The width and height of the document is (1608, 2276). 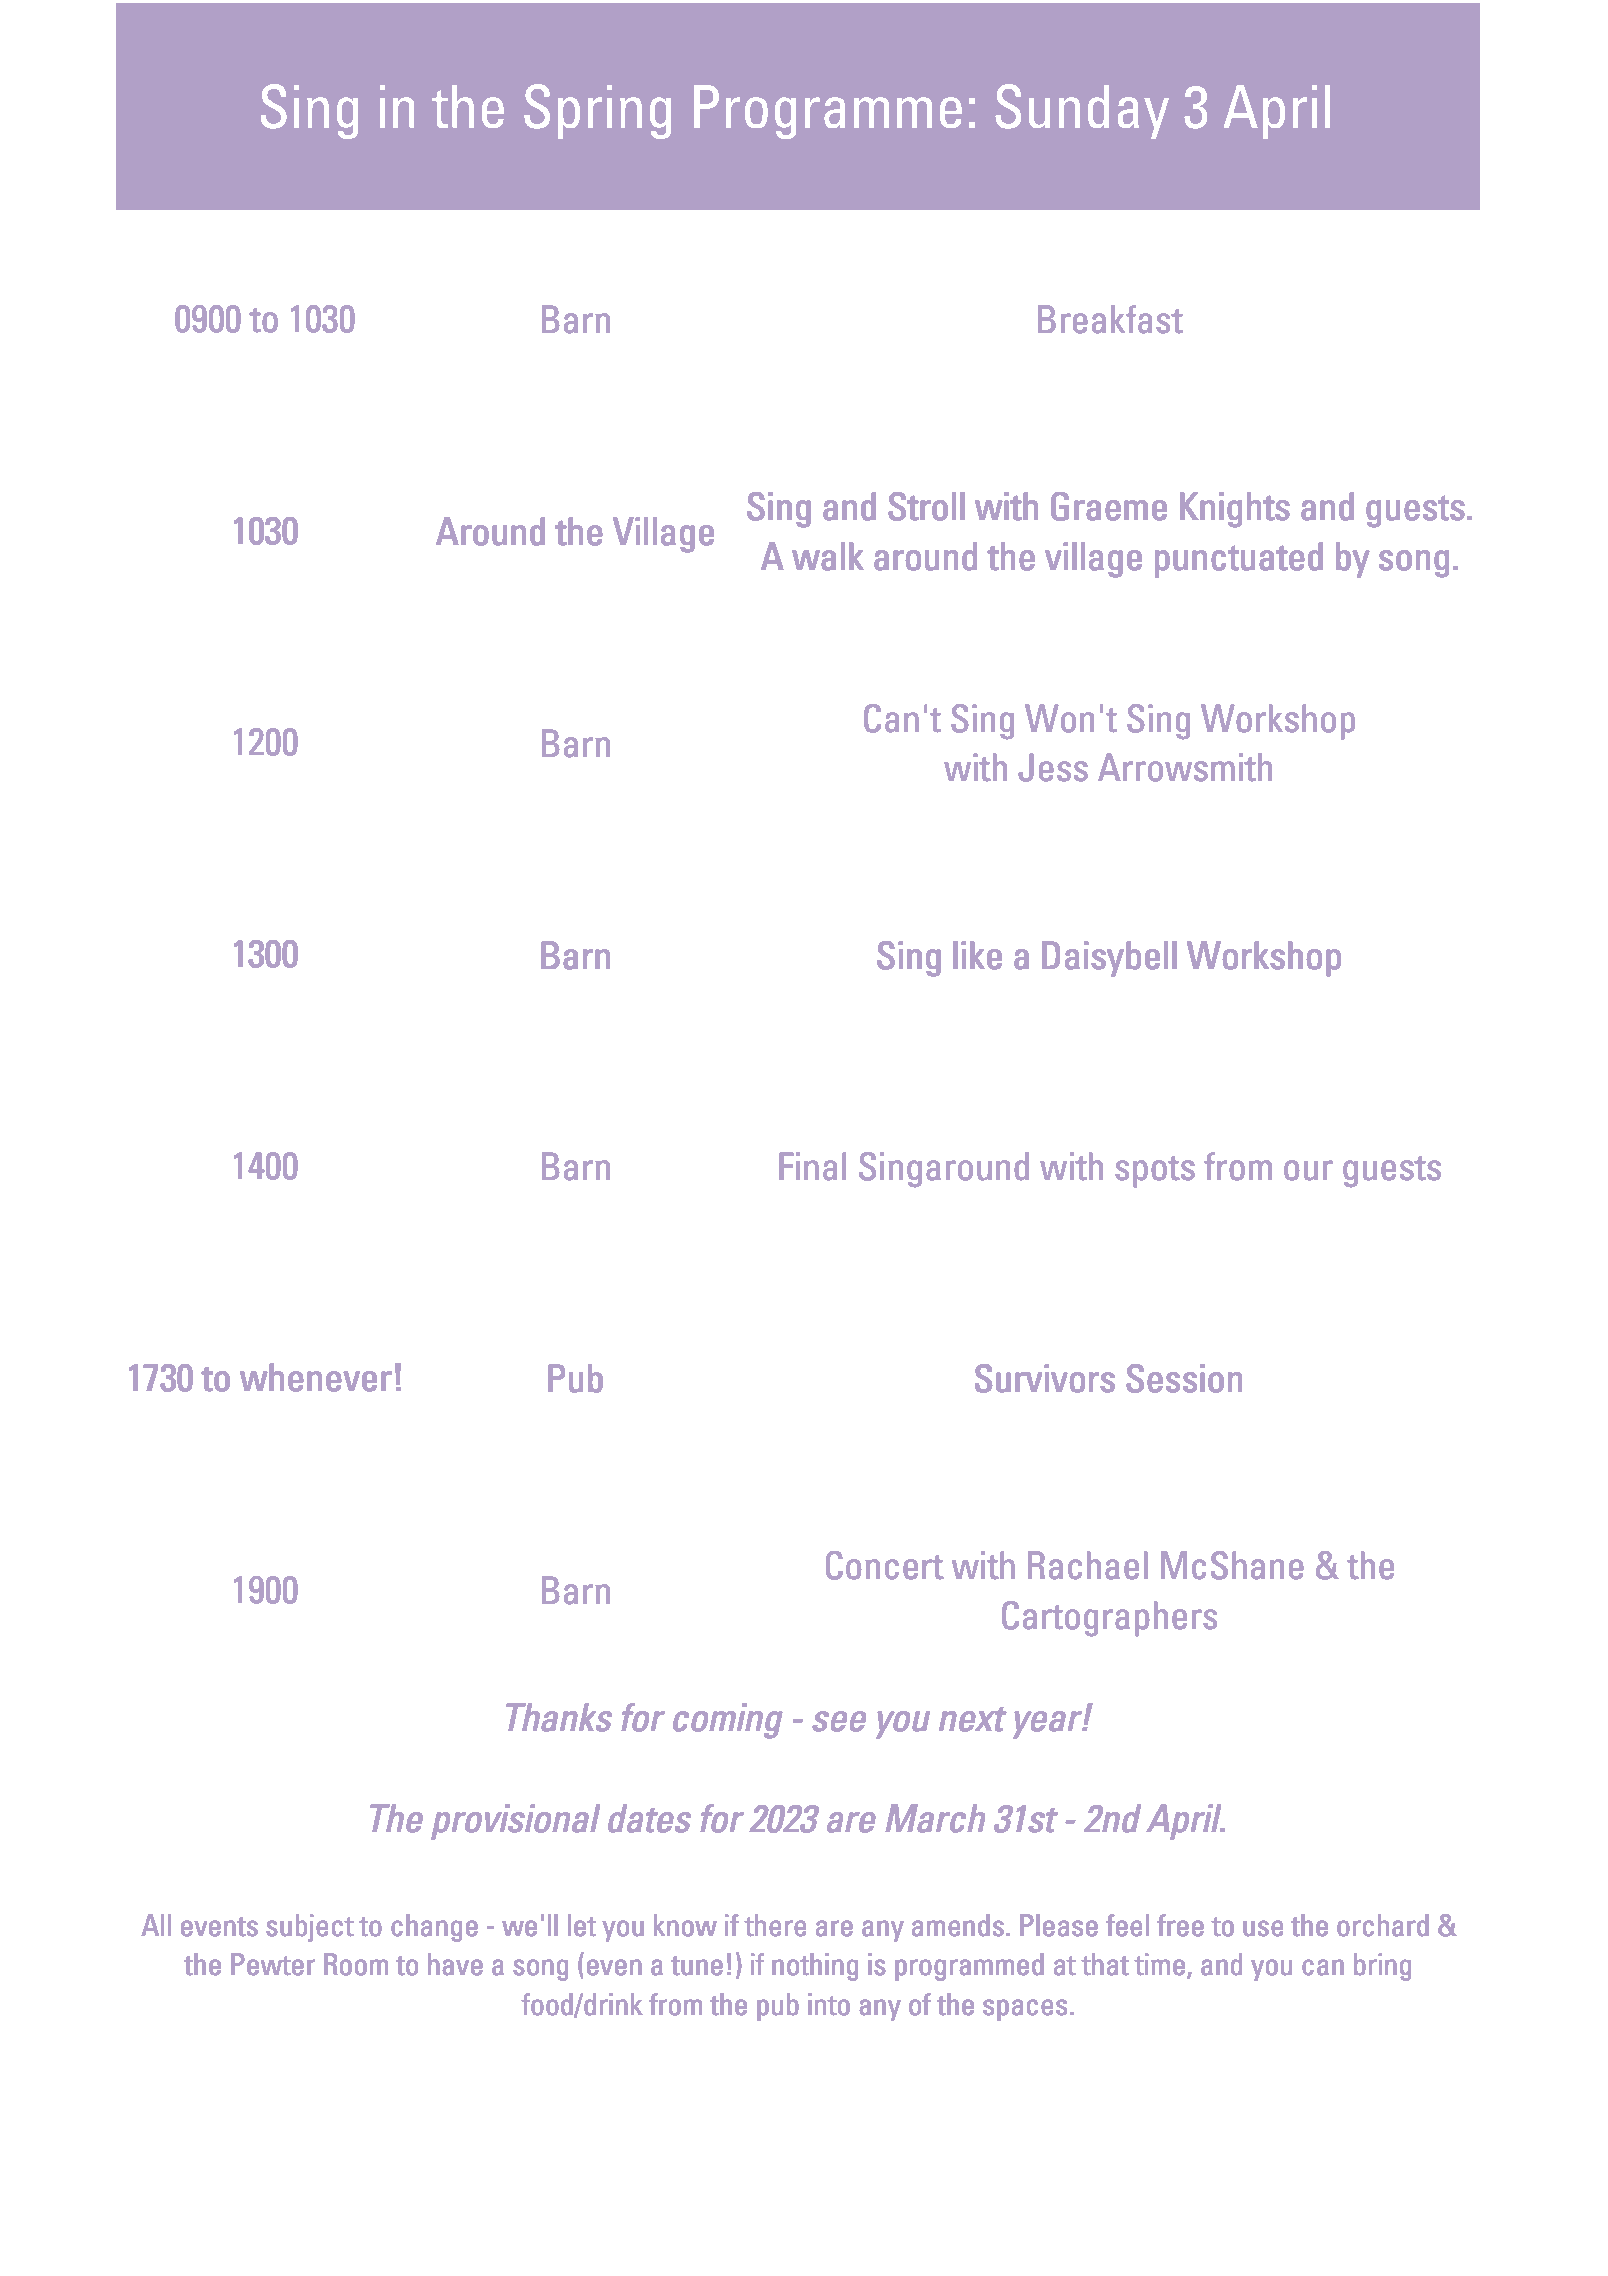 What do you see at coordinates (775, 1925) in the document?
I see `there` at bounding box center [775, 1925].
